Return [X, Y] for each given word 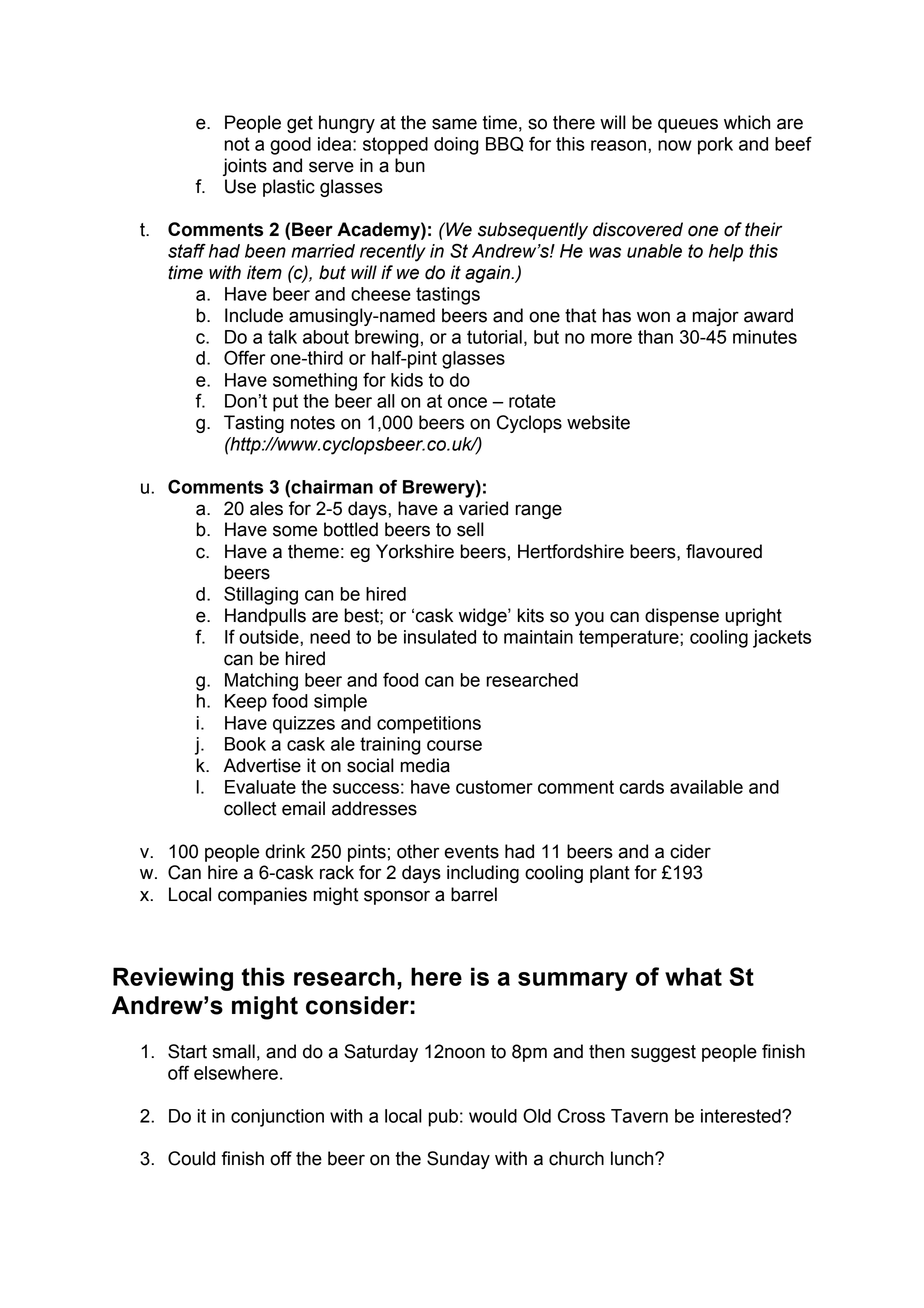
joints [245, 167]
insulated [440, 637]
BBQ [504, 144]
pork [715, 146]
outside [270, 637]
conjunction [277, 1118]
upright [753, 617]
